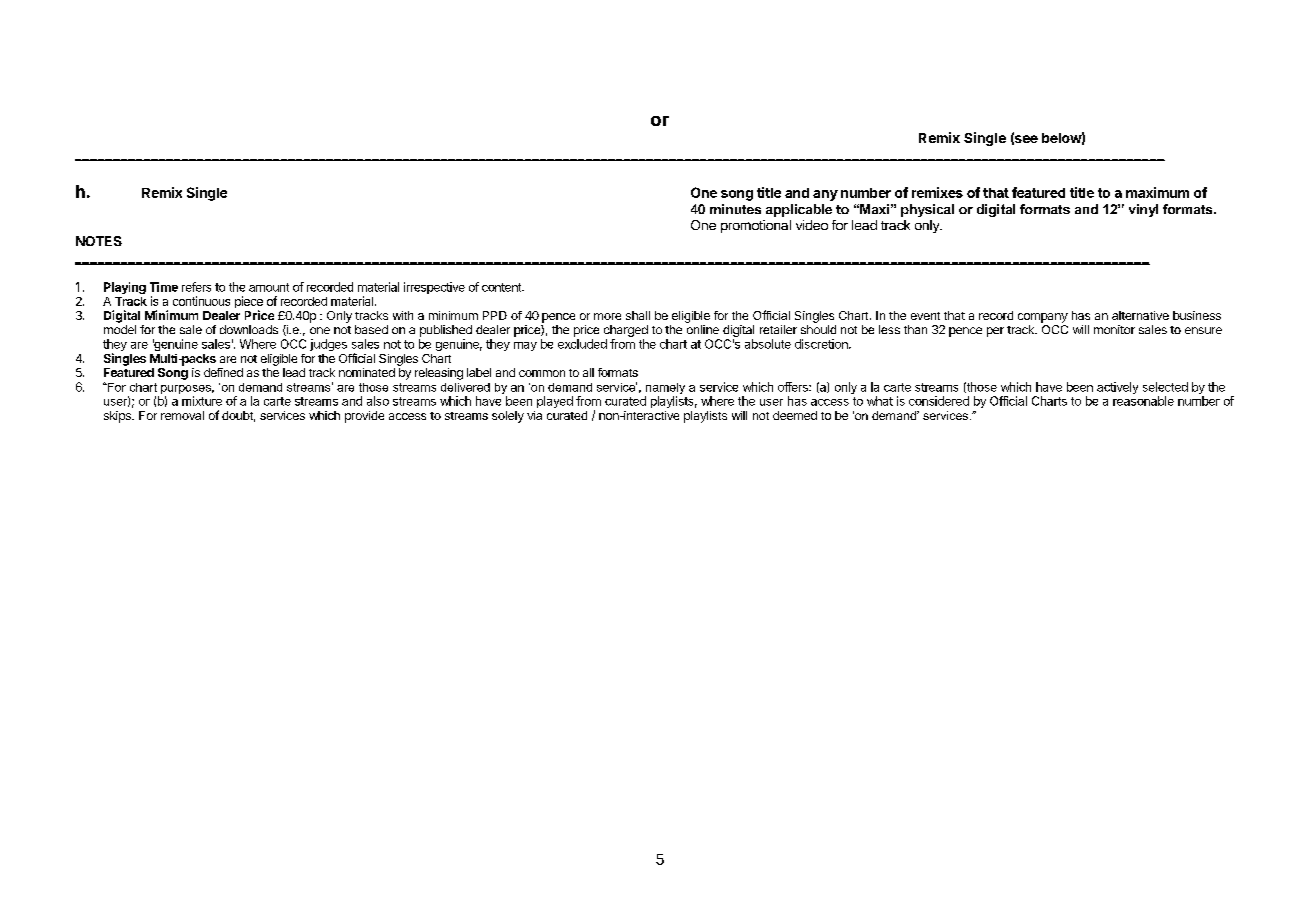 Image resolution: width=1308 pixels, height=924 pixels. I want to click on minutes, so click(735, 209).
